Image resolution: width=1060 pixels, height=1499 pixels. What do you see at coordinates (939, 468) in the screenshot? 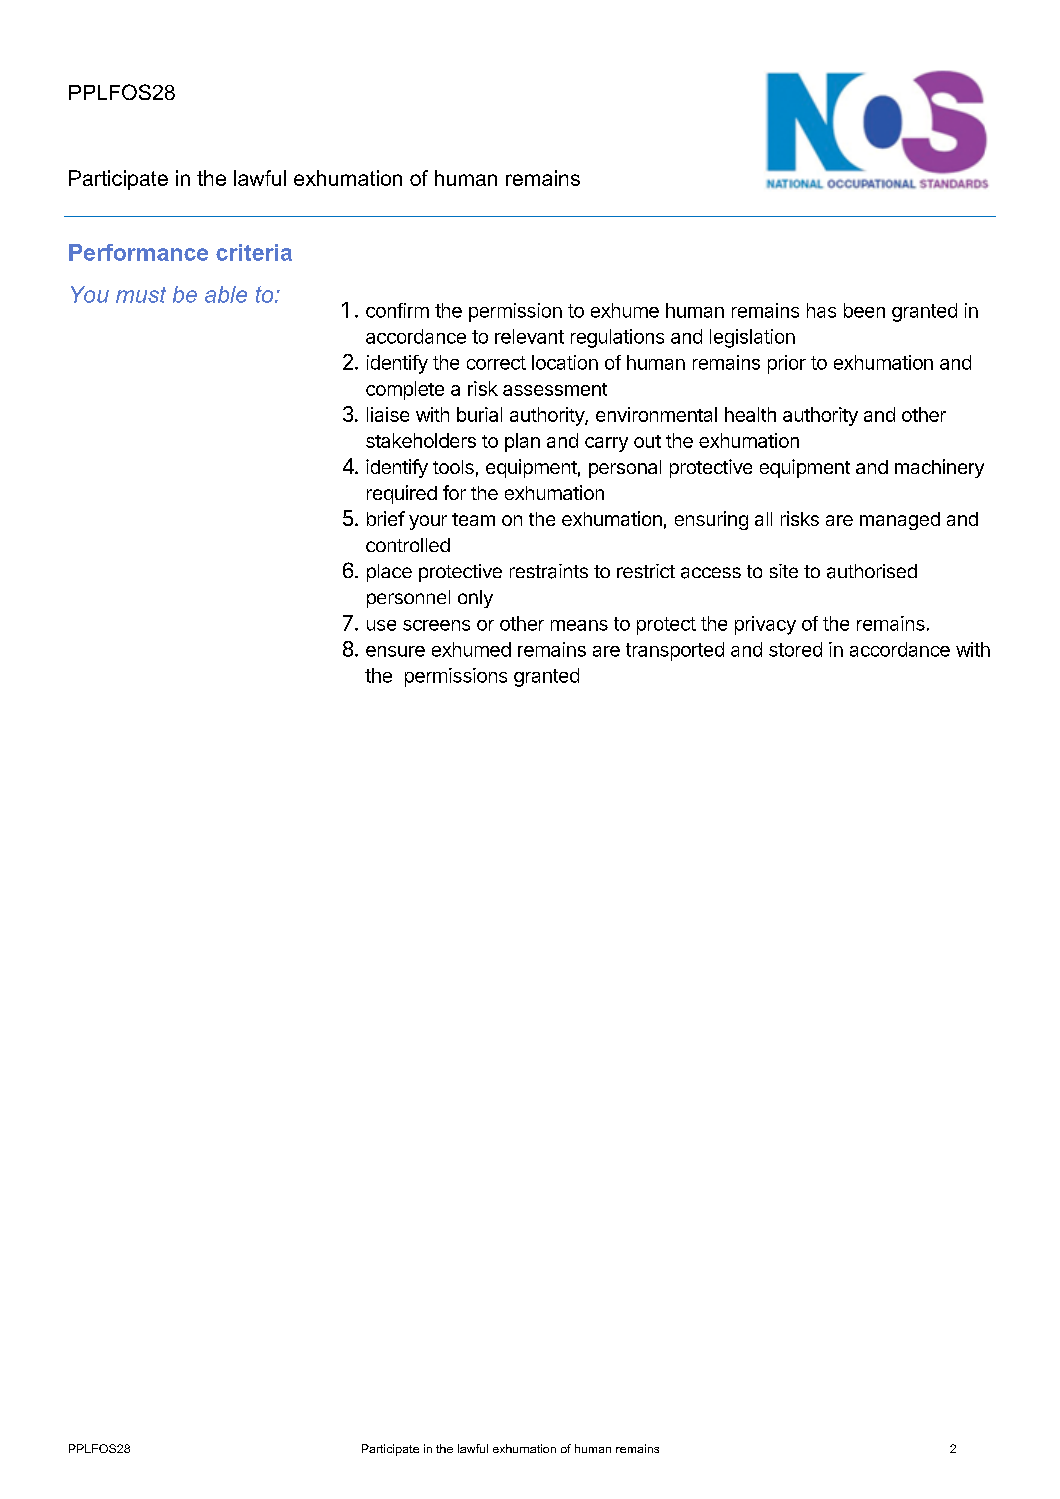
I see `machinery` at bounding box center [939, 468].
